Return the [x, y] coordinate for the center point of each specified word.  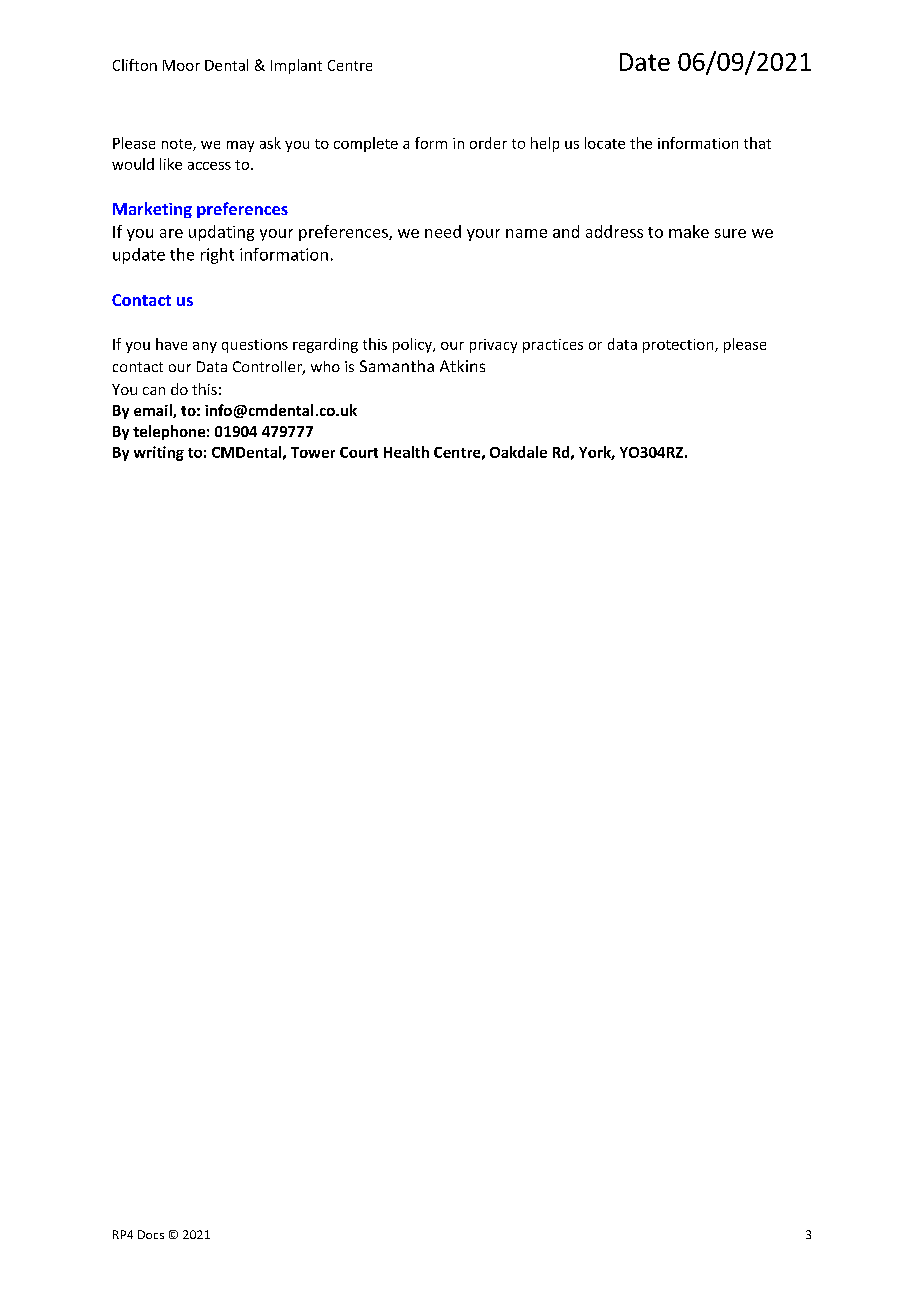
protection [679, 346]
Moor [181, 65]
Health [406, 452]
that [757, 143]
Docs [151, 1234]
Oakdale [518, 452]
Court [359, 452]
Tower [313, 452]
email [154, 411]
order [488, 143]
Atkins [462, 366]
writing [159, 453]
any [205, 347]
